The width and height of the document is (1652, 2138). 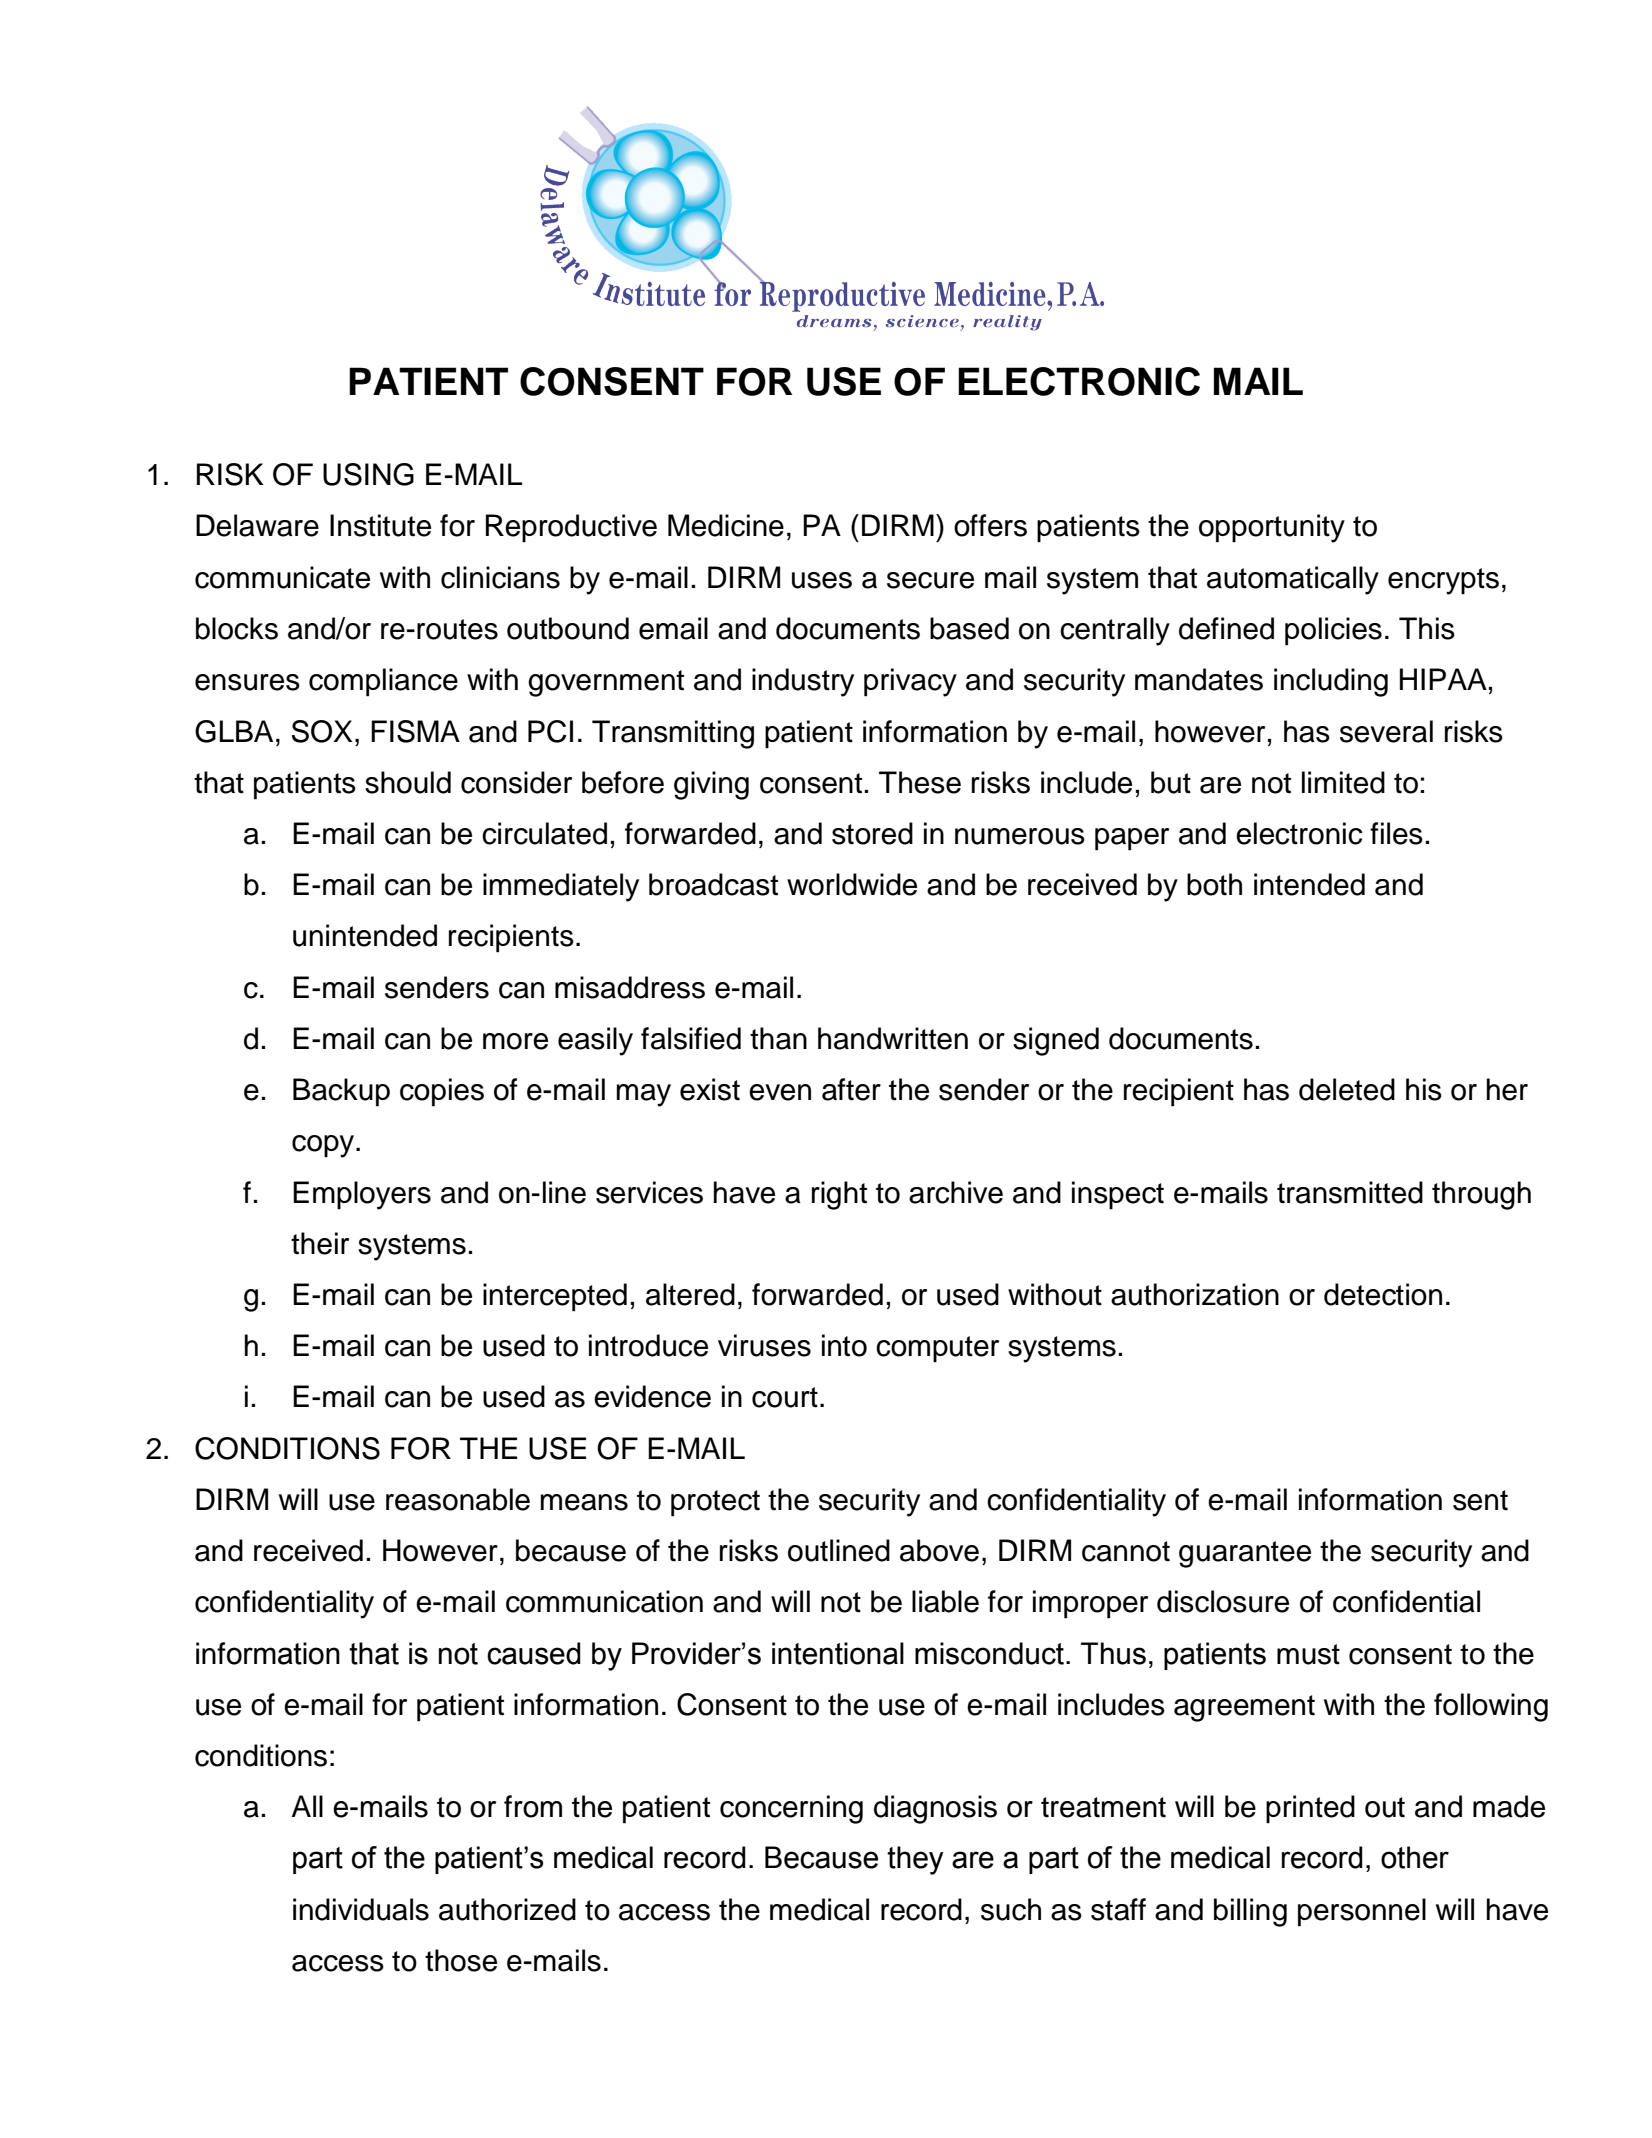 I want to click on should, so click(x=408, y=782).
